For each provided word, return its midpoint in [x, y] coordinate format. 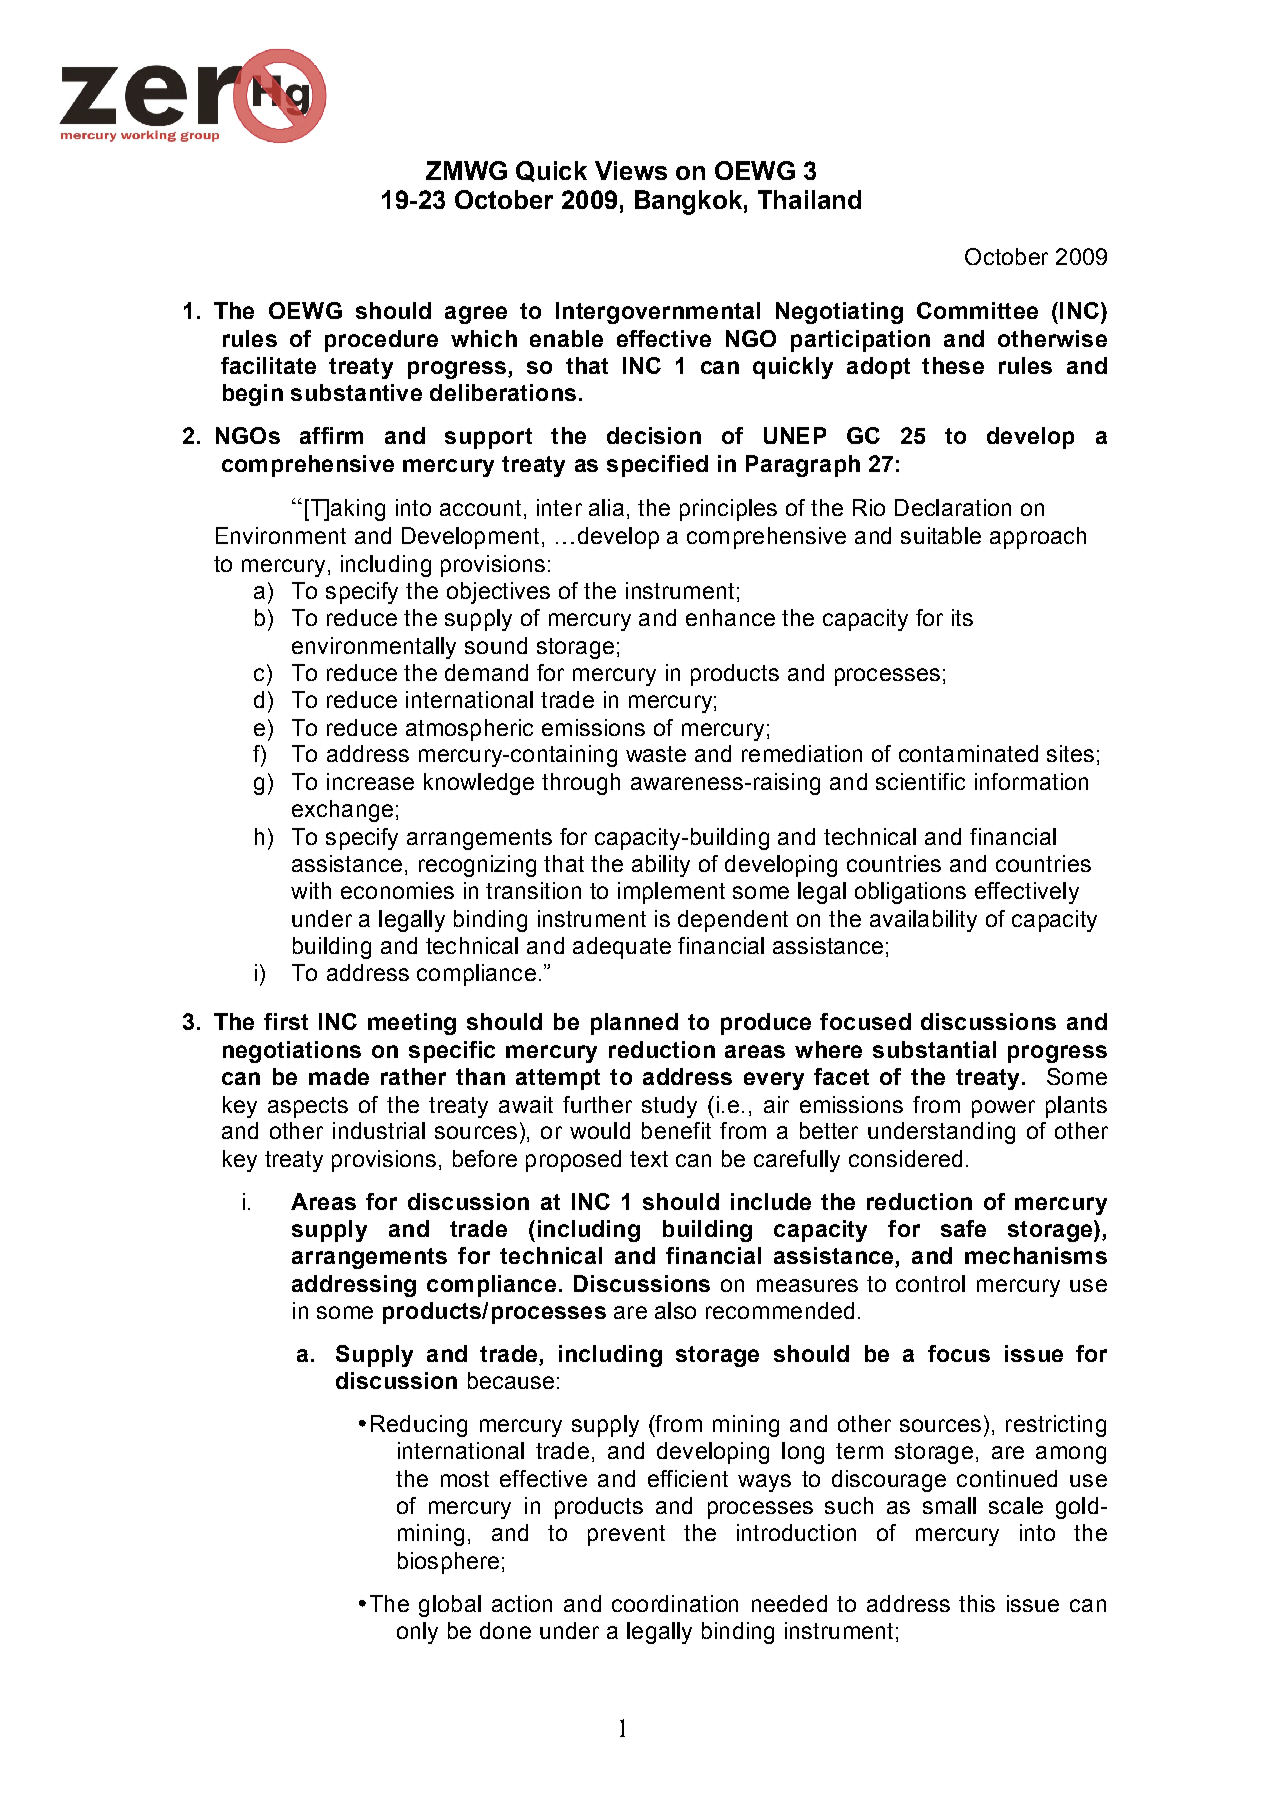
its [962, 617]
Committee [977, 310]
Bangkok [688, 202]
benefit [676, 1130]
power [1003, 1109]
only [417, 1633]
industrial [379, 1130]
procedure [381, 341]
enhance [730, 617]
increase [370, 781]
